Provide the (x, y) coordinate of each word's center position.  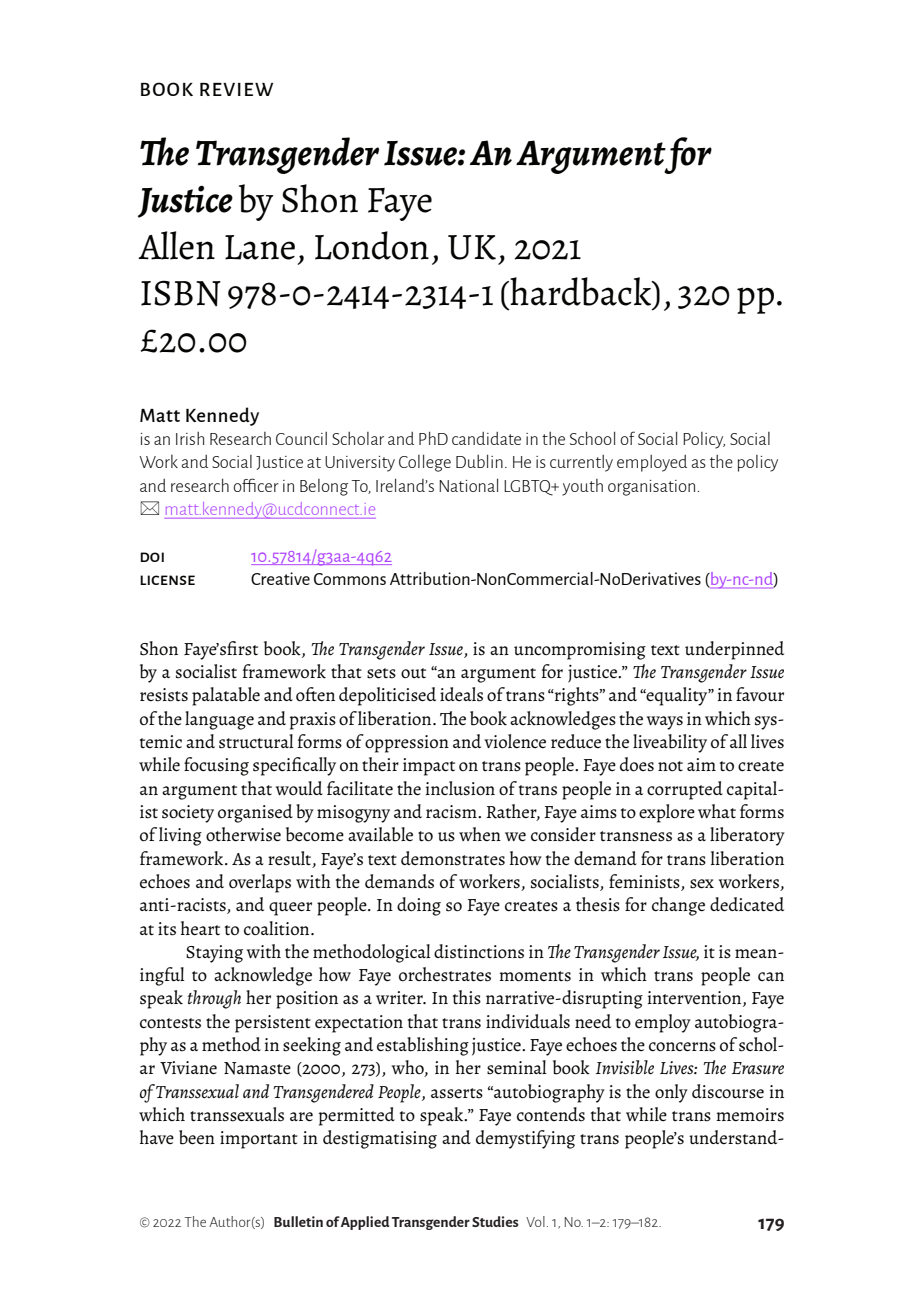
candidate (486, 438)
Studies (495, 1221)
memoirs (750, 1115)
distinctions (479, 951)
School (592, 438)
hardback (581, 291)
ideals (461, 694)
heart (200, 928)
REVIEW (236, 89)
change (678, 906)
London (372, 245)
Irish (190, 438)
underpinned (734, 650)
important (259, 1140)
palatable (226, 696)
